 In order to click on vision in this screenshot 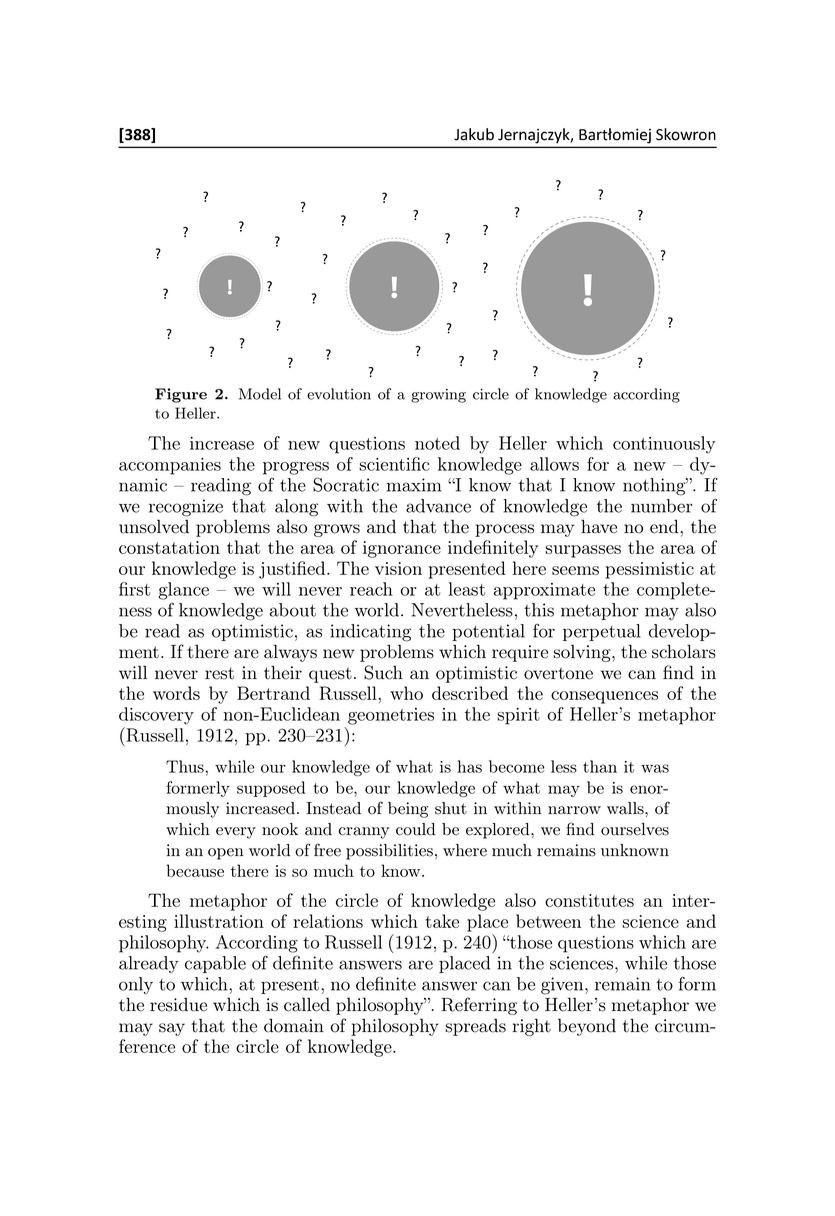, I will do `click(398, 568)`.
